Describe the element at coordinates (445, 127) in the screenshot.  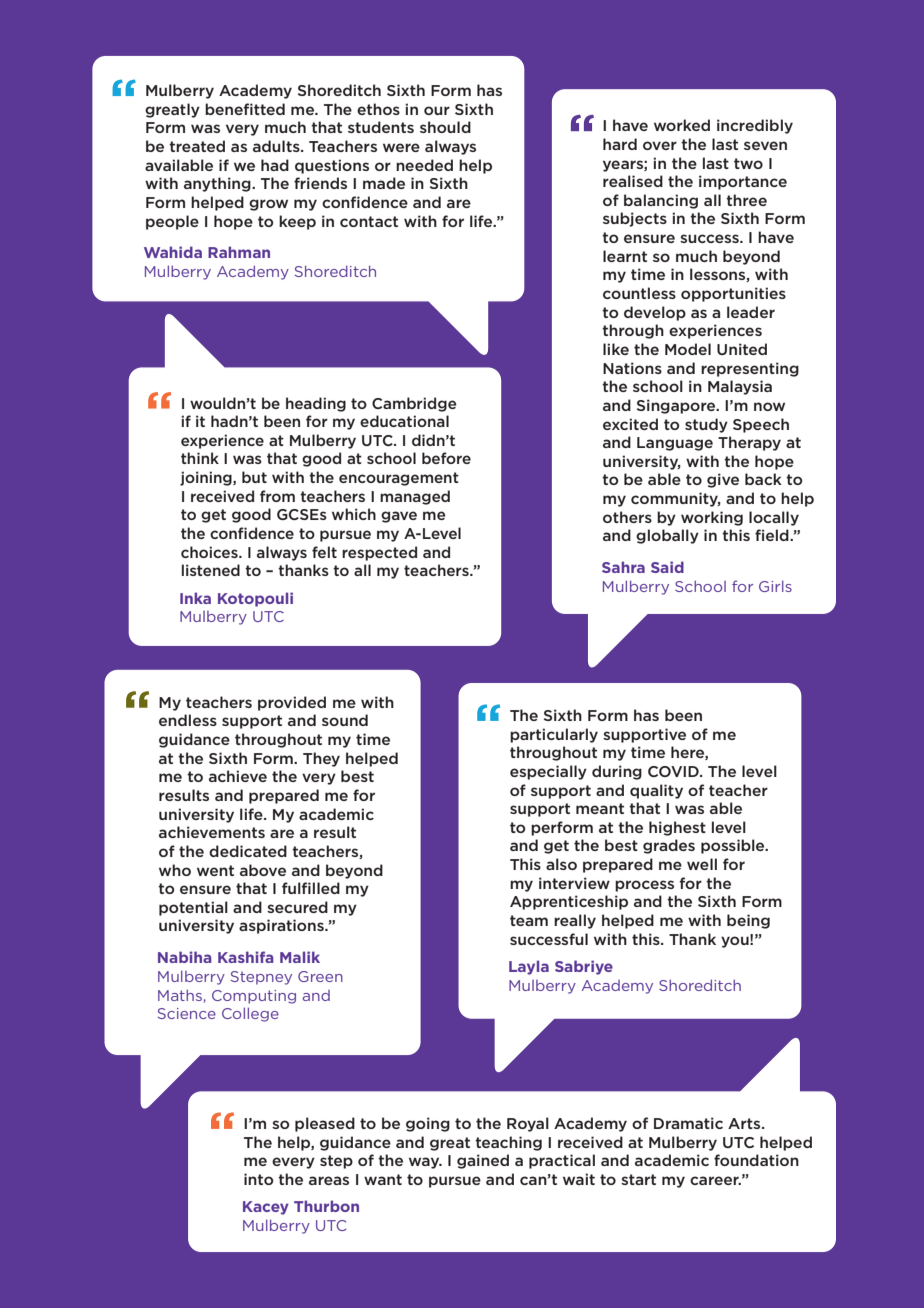
I see `should` at that location.
